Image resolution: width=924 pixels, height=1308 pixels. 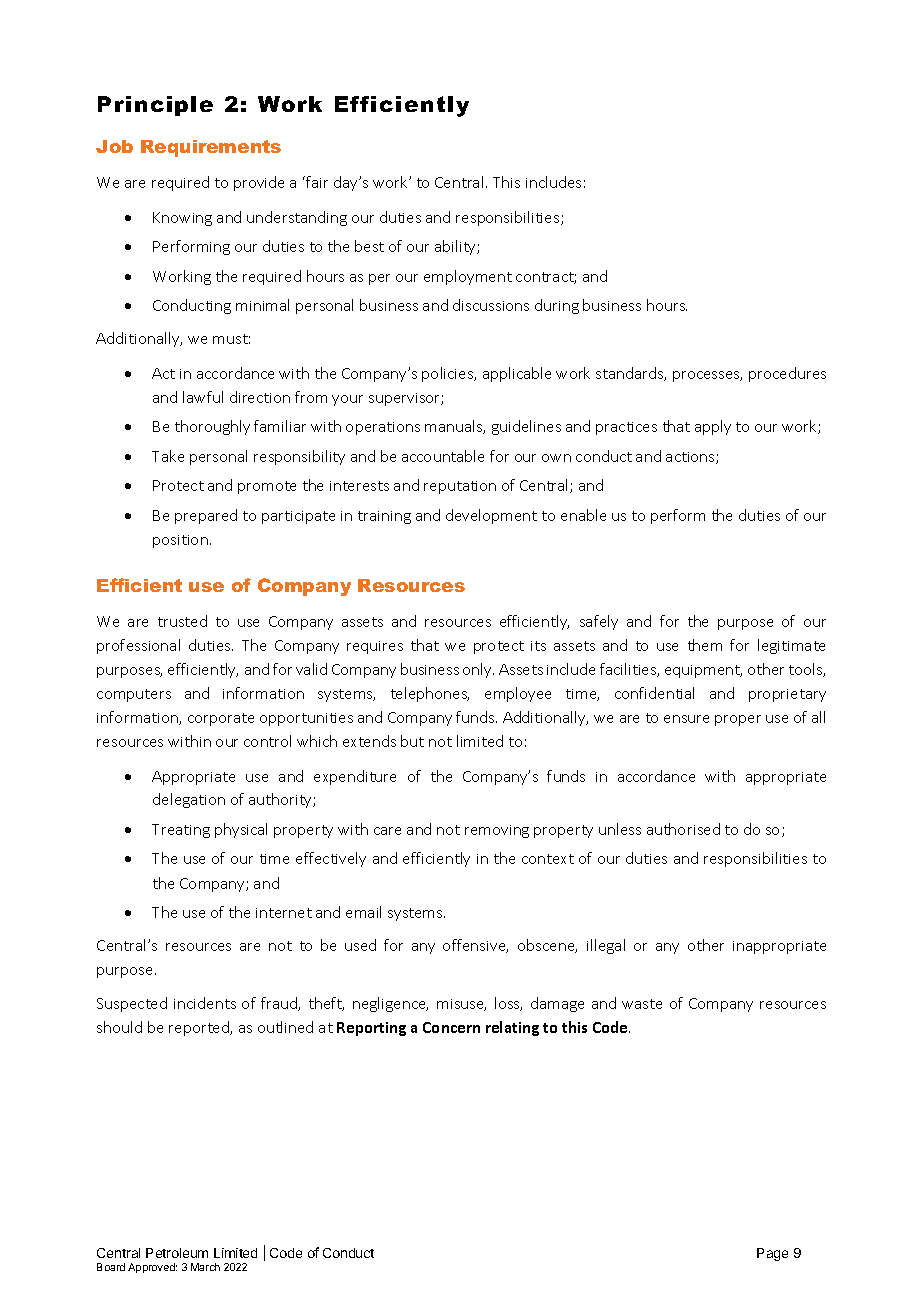 I want to click on fair, so click(x=316, y=182).
